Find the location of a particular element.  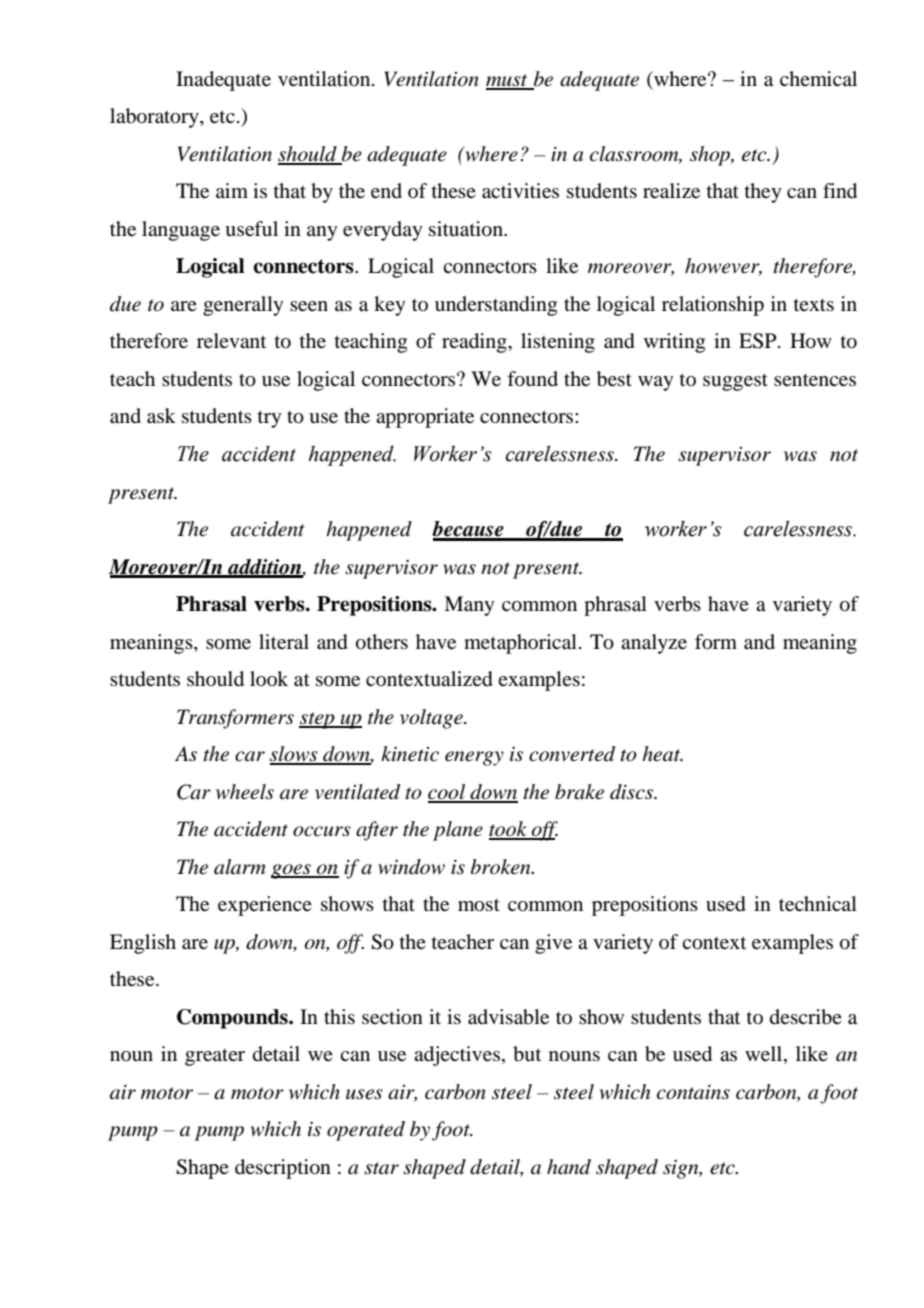

technical is located at coordinates (818, 904).
